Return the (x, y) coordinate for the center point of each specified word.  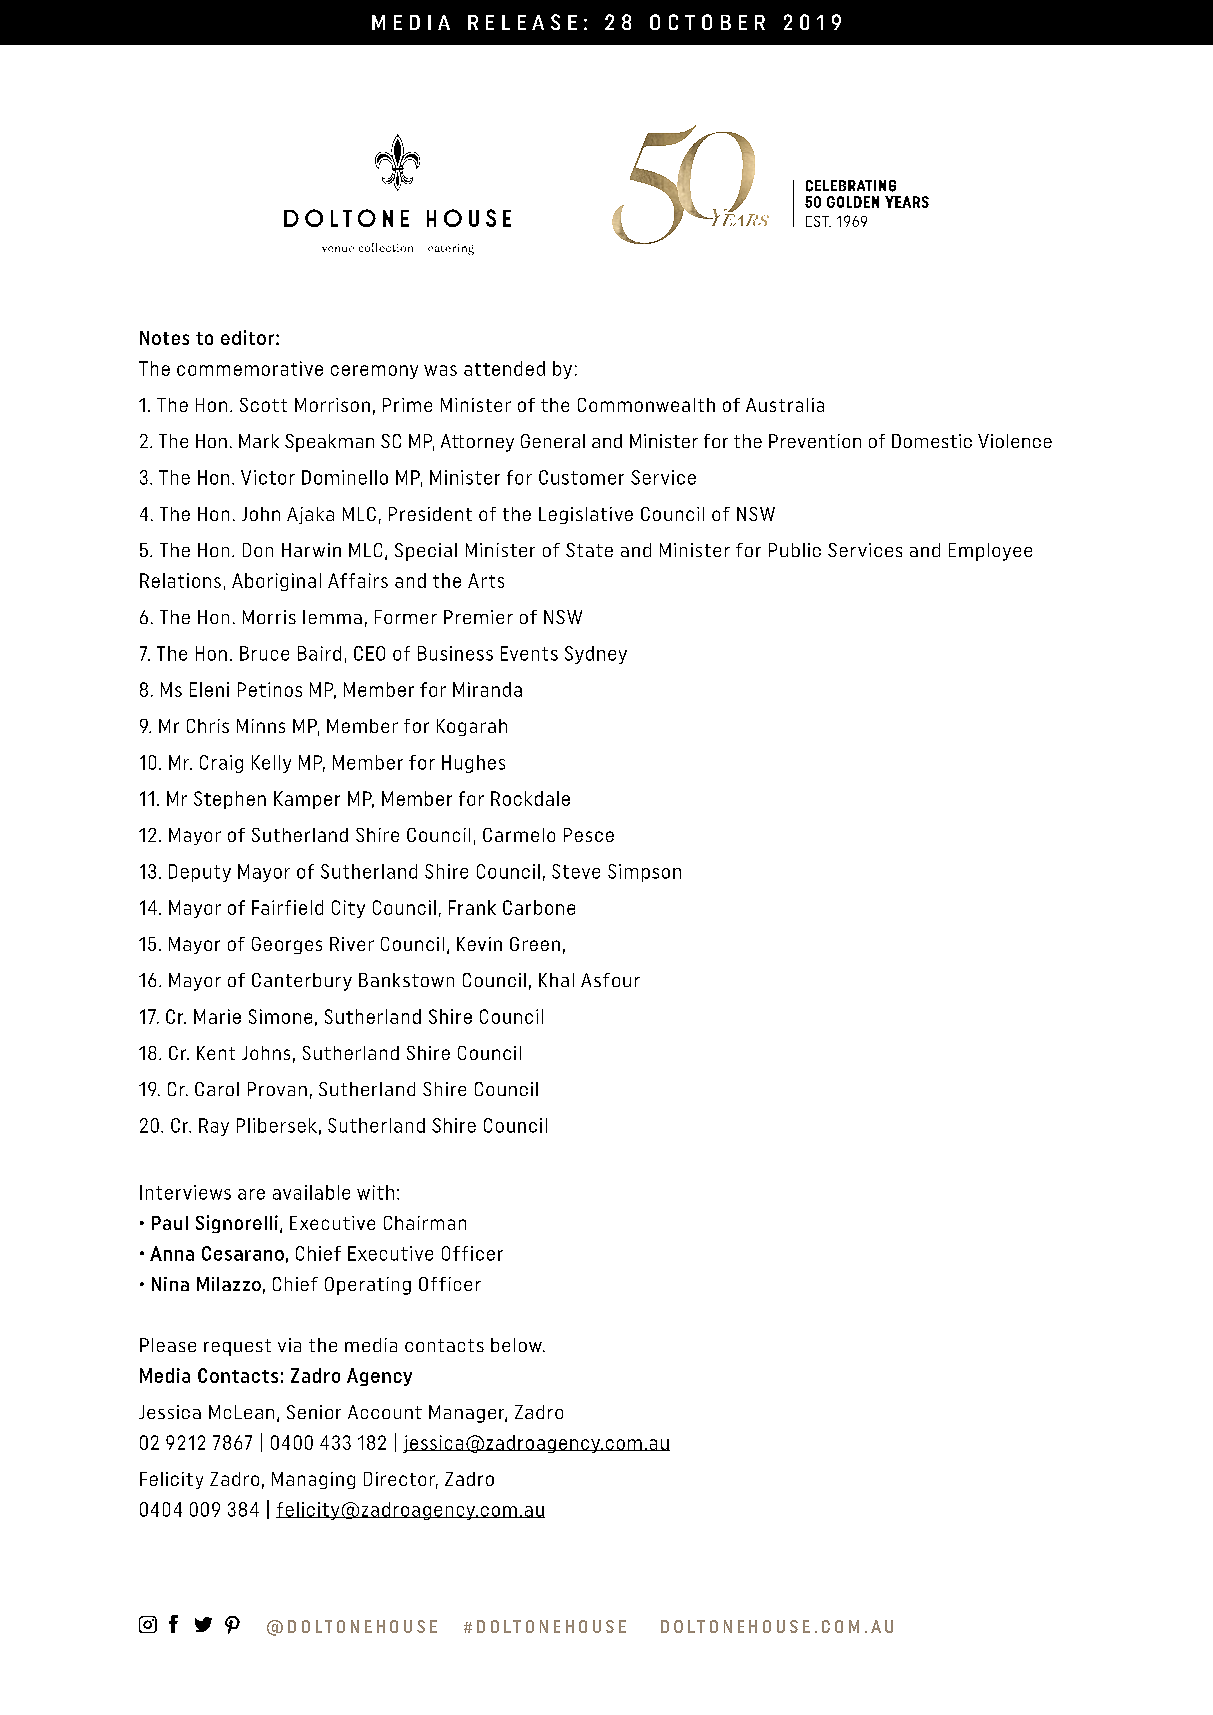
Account (385, 1412)
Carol (217, 1089)
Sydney (596, 655)
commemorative (250, 368)
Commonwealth (646, 405)
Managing (313, 1480)
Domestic (932, 441)
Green (535, 944)
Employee (990, 552)
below (517, 1345)
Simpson (644, 873)
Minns (261, 726)
